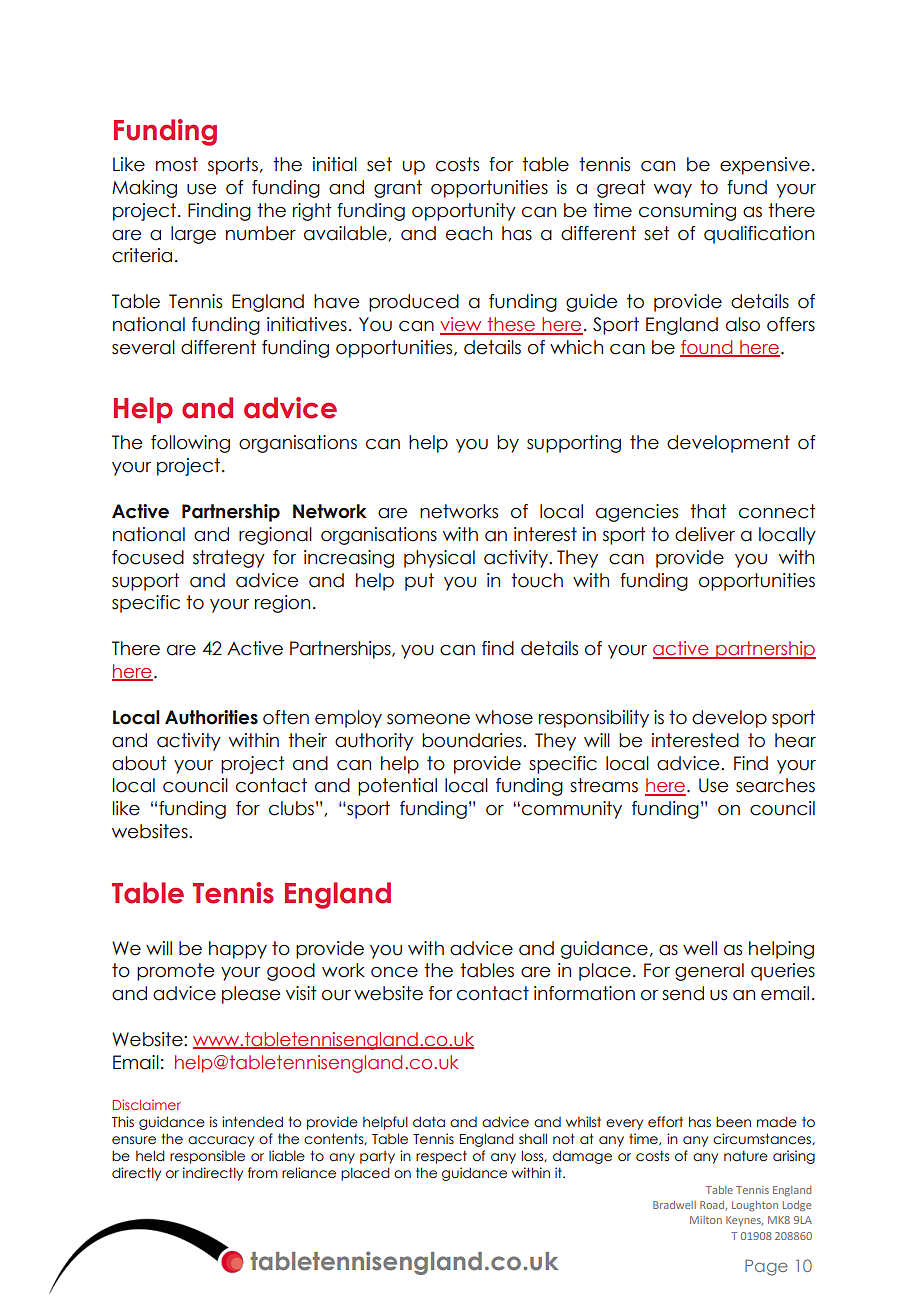 The image size is (924, 1308). Describe the element at coordinates (439, 559) in the page. I see `physical` at that location.
